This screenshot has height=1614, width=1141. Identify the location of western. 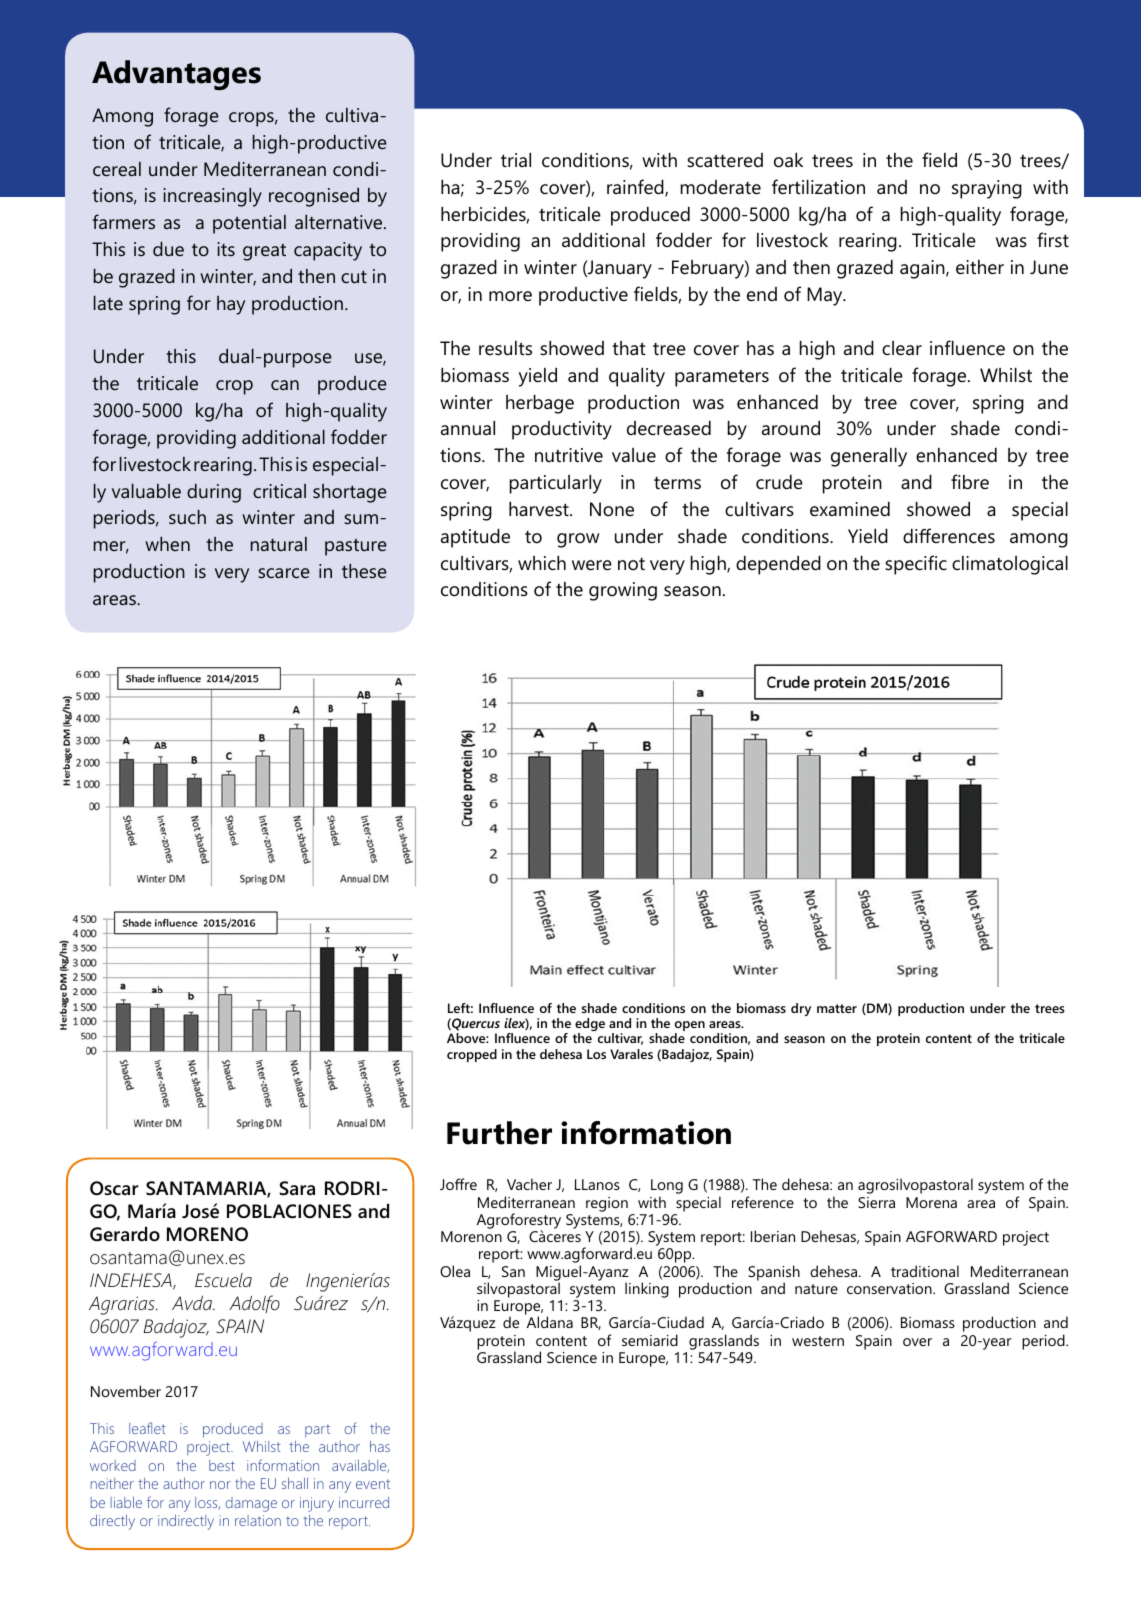
(818, 1341).
